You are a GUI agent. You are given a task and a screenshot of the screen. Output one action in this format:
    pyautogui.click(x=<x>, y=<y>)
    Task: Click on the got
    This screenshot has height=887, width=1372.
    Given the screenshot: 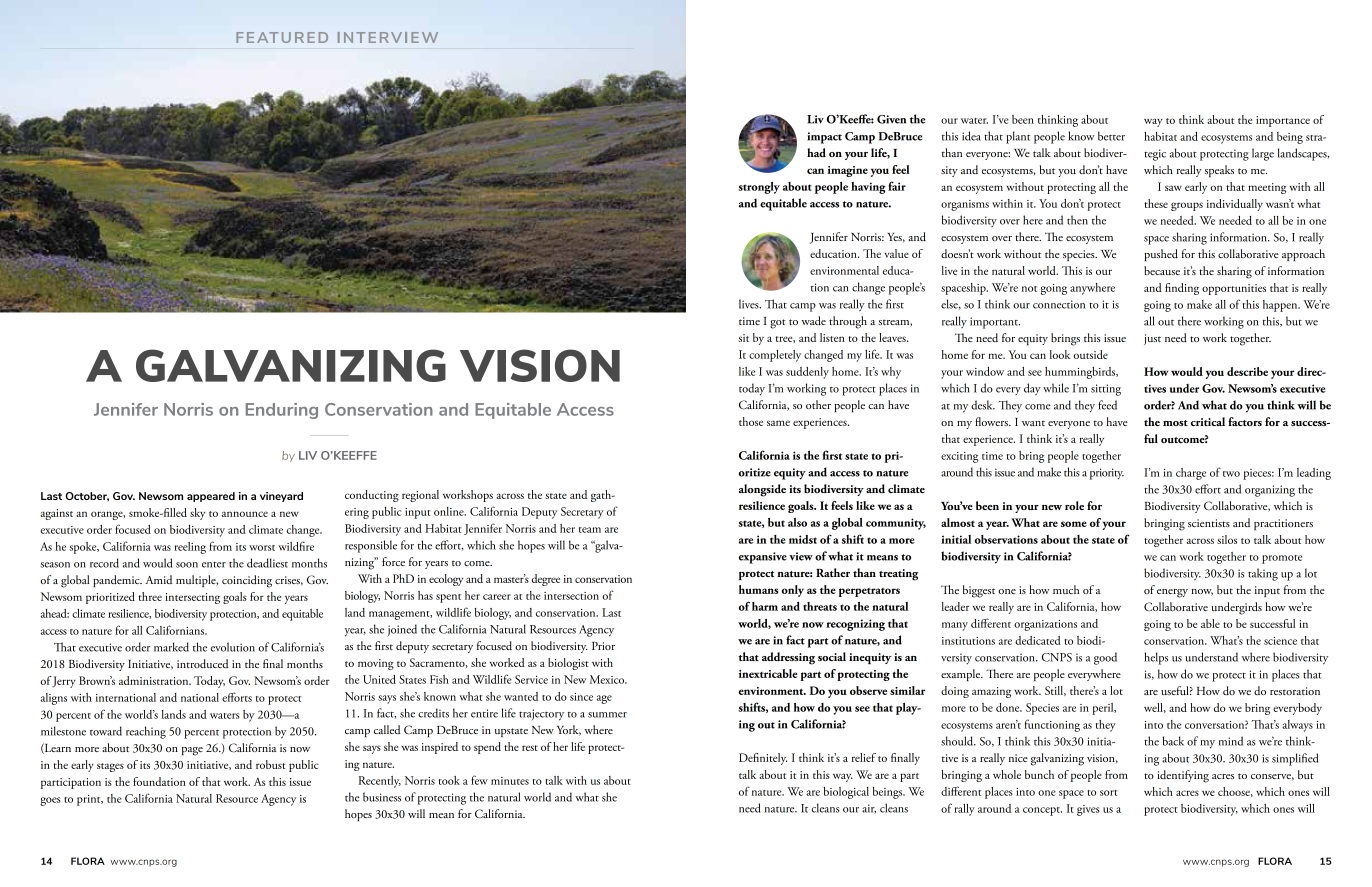 What is the action you would take?
    pyautogui.click(x=778, y=324)
